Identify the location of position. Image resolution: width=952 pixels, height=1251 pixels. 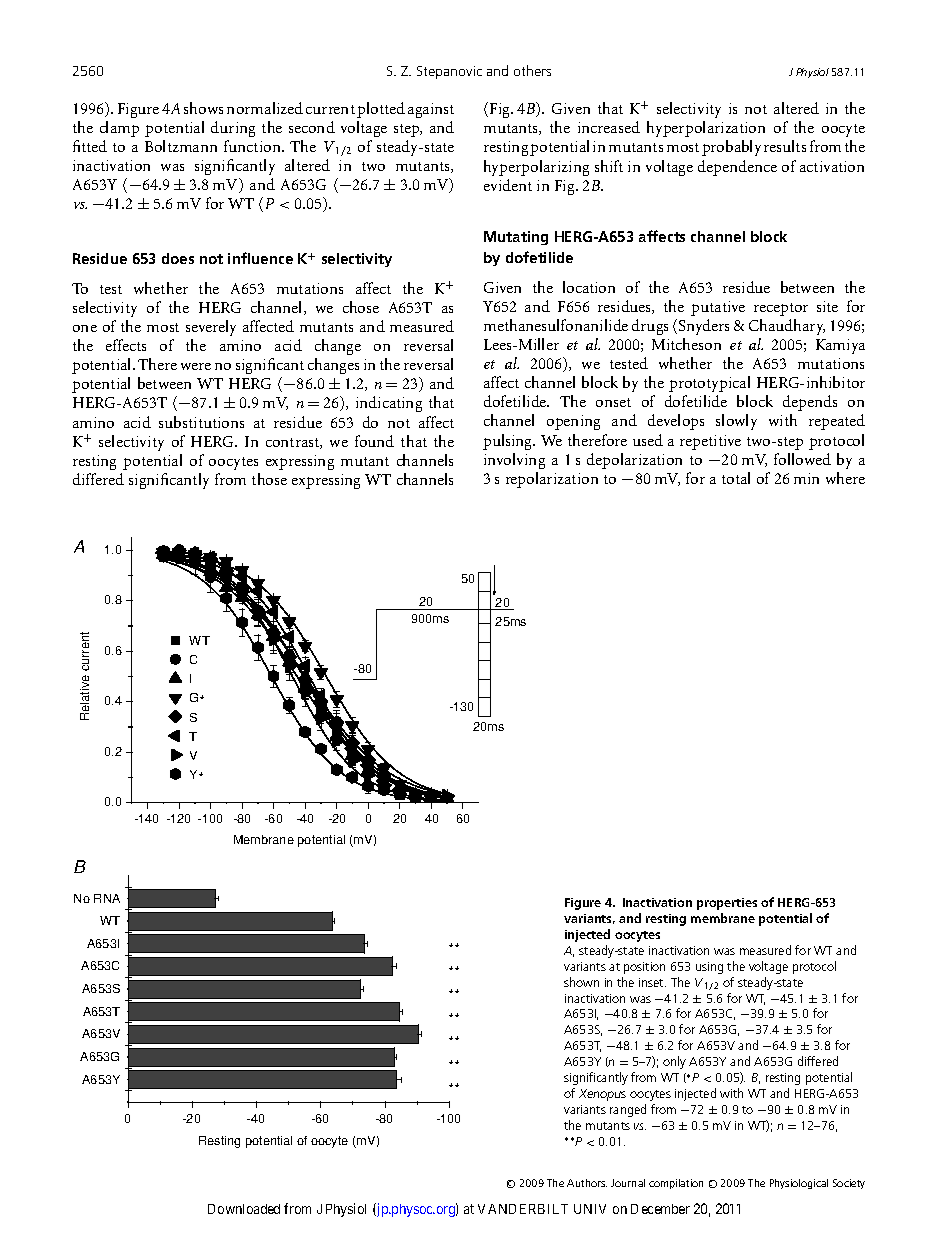
(644, 968).
